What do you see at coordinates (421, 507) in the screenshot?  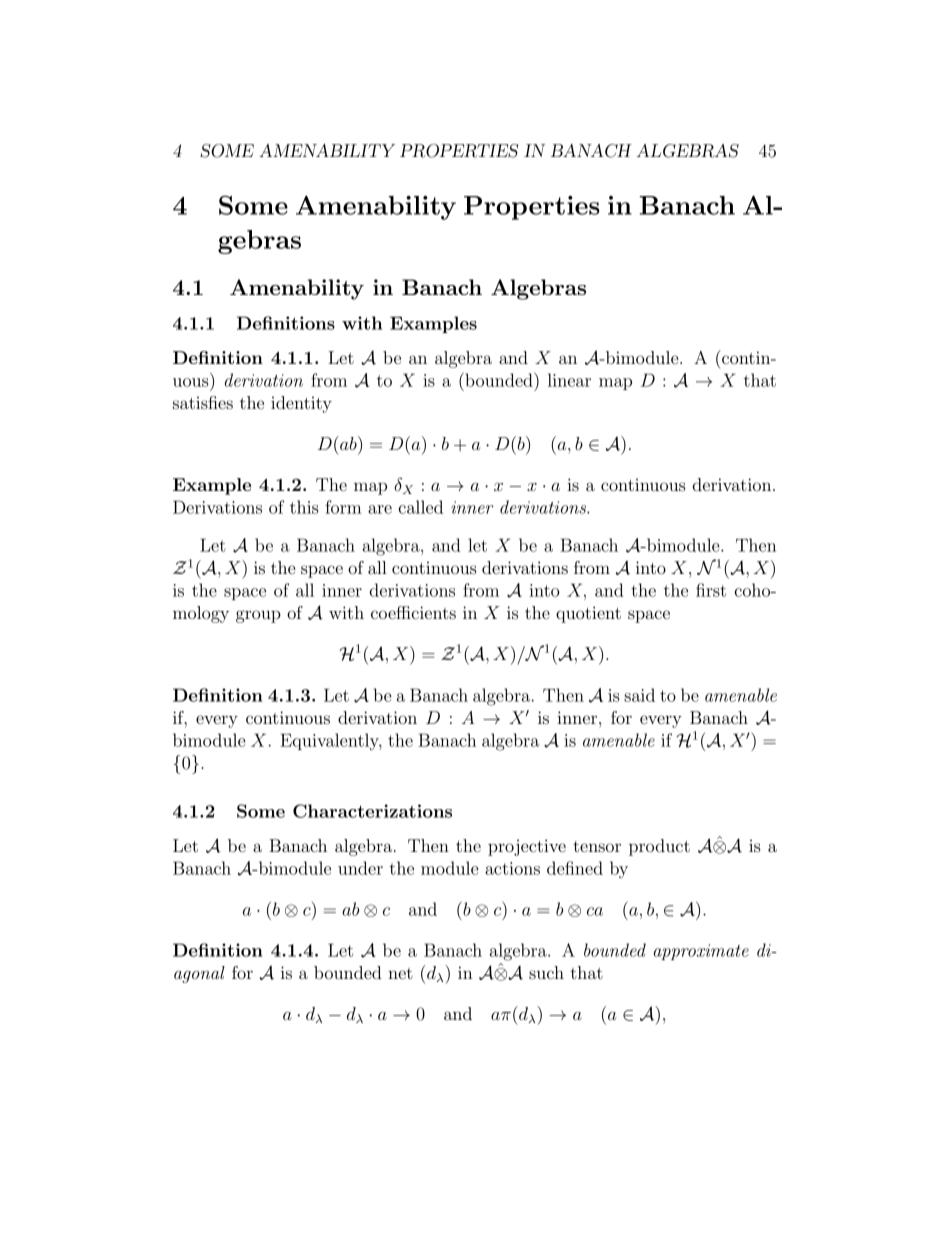 I see `called` at bounding box center [421, 507].
